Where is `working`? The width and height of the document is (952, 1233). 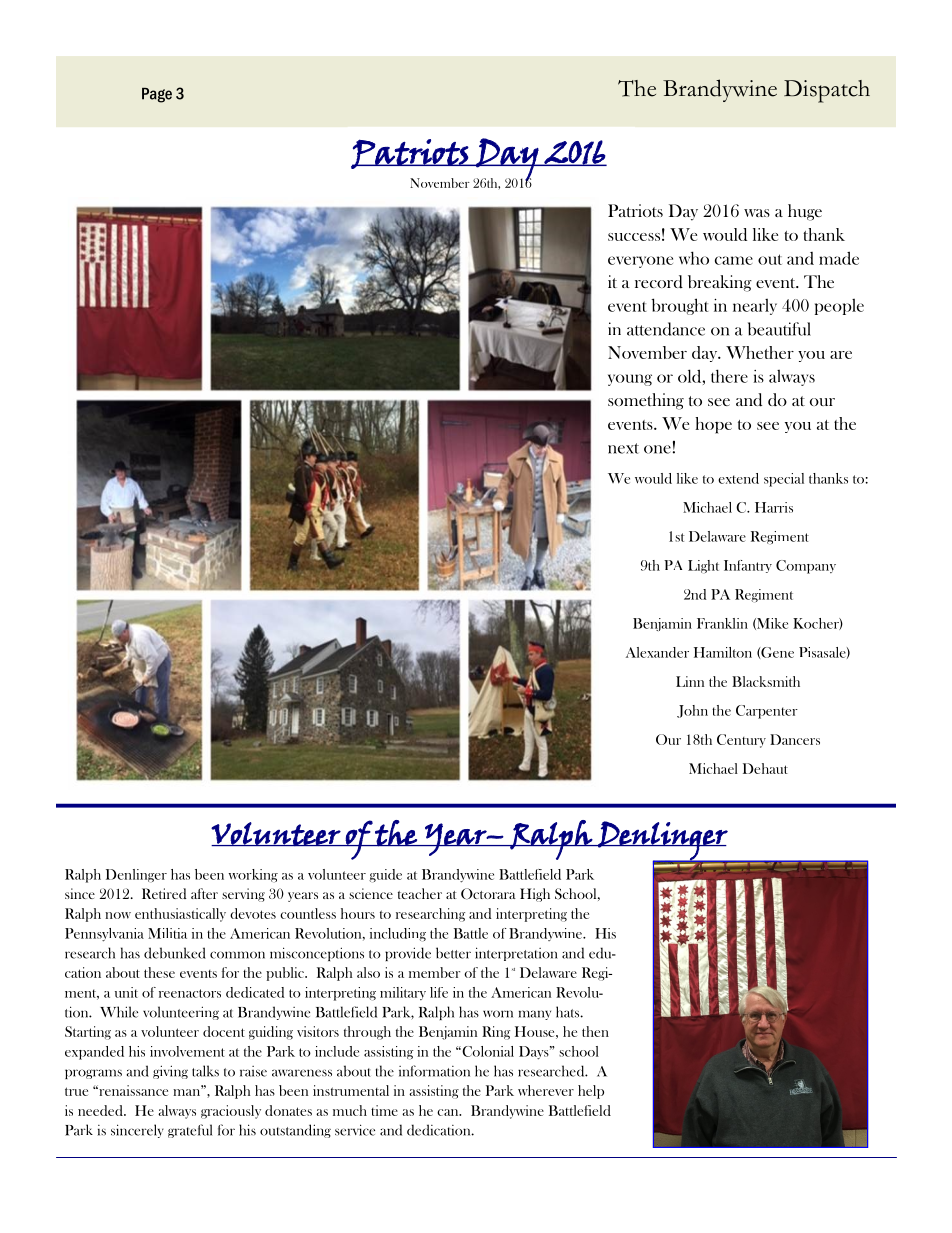
working is located at coordinates (253, 876).
